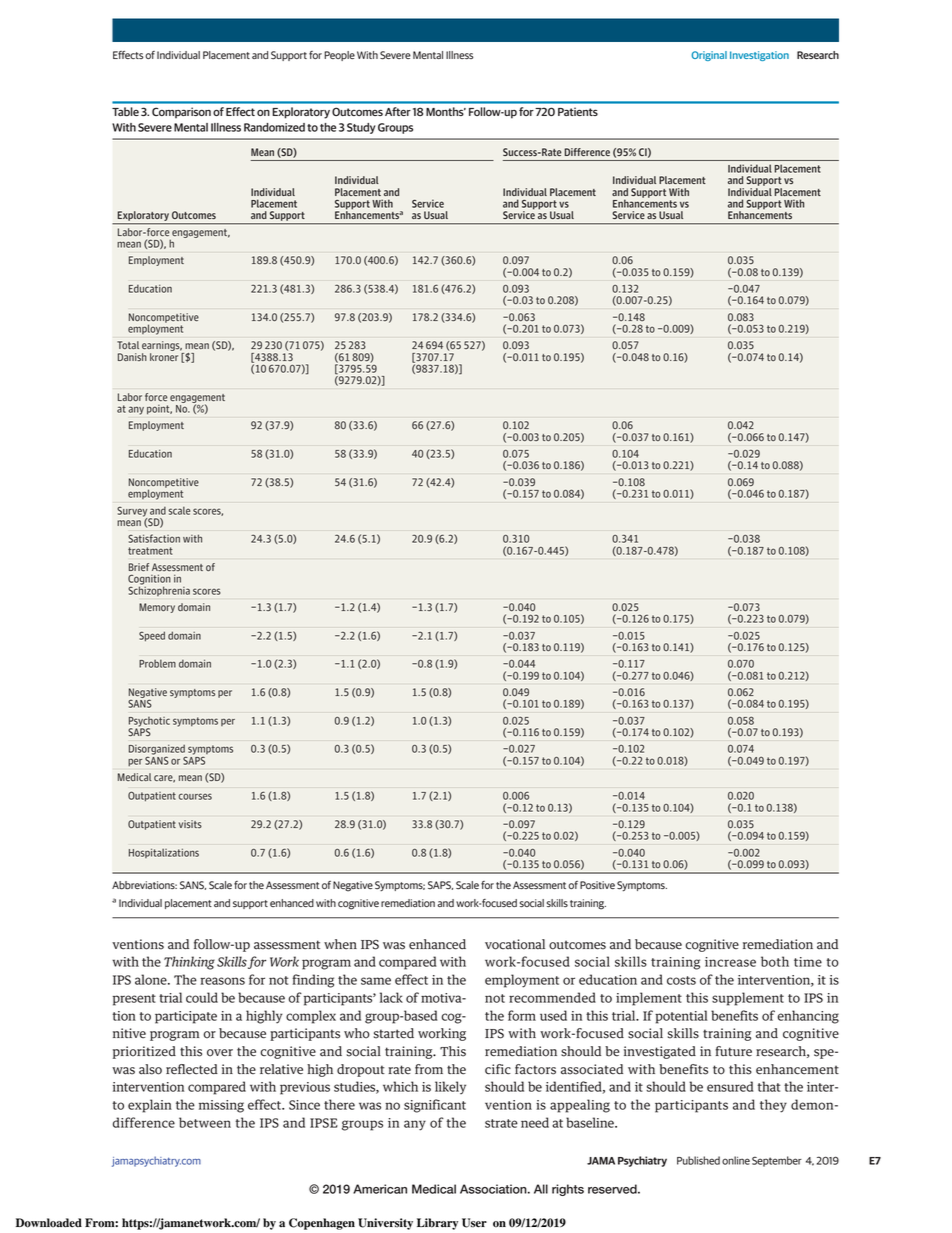 This screenshot has width=952, height=1233. What do you see at coordinates (49, 1223) in the screenshot?
I see `Downloaded` at bounding box center [49, 1223].
